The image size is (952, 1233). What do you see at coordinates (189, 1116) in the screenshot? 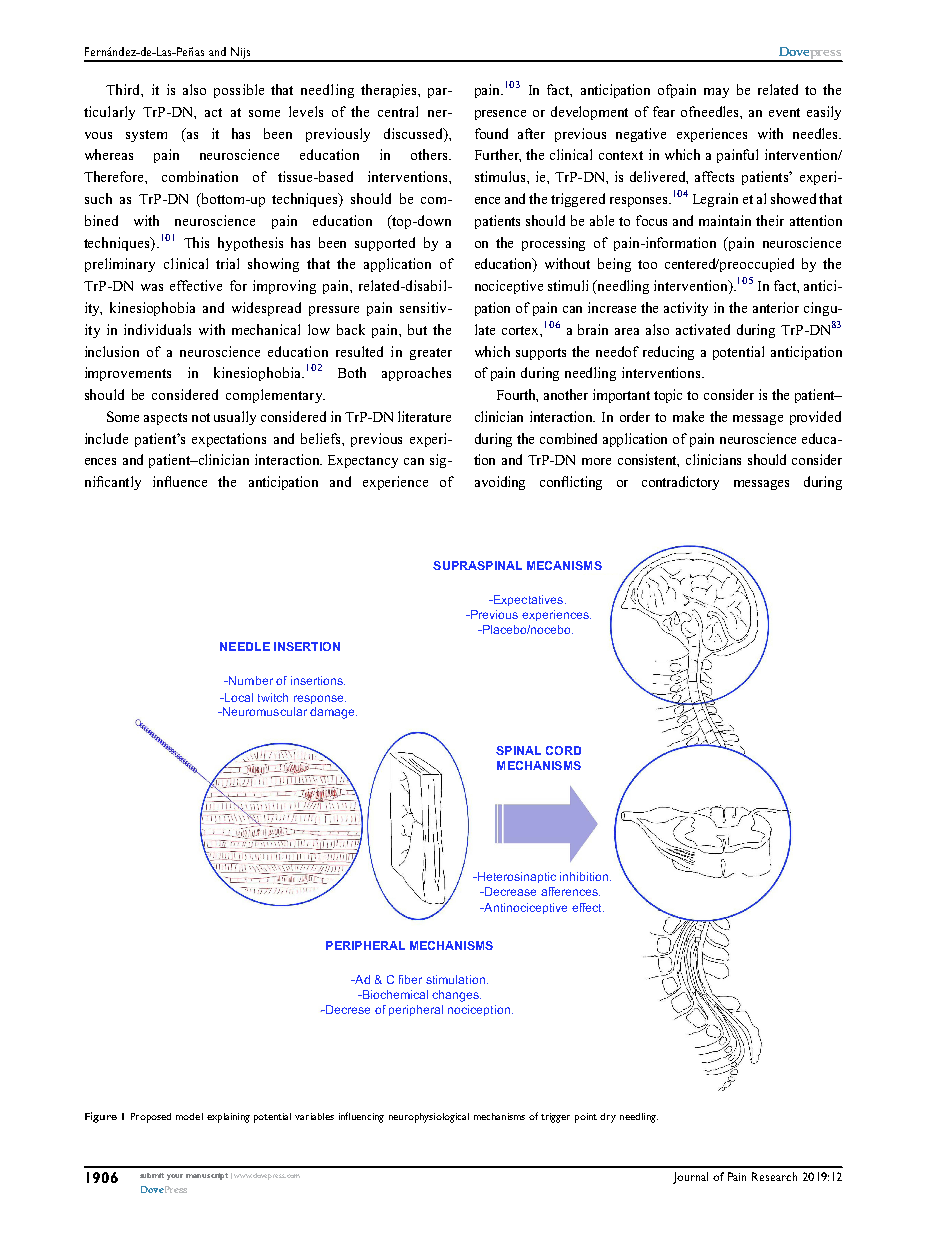
I see `model` at bounding box center [189, 1116].
